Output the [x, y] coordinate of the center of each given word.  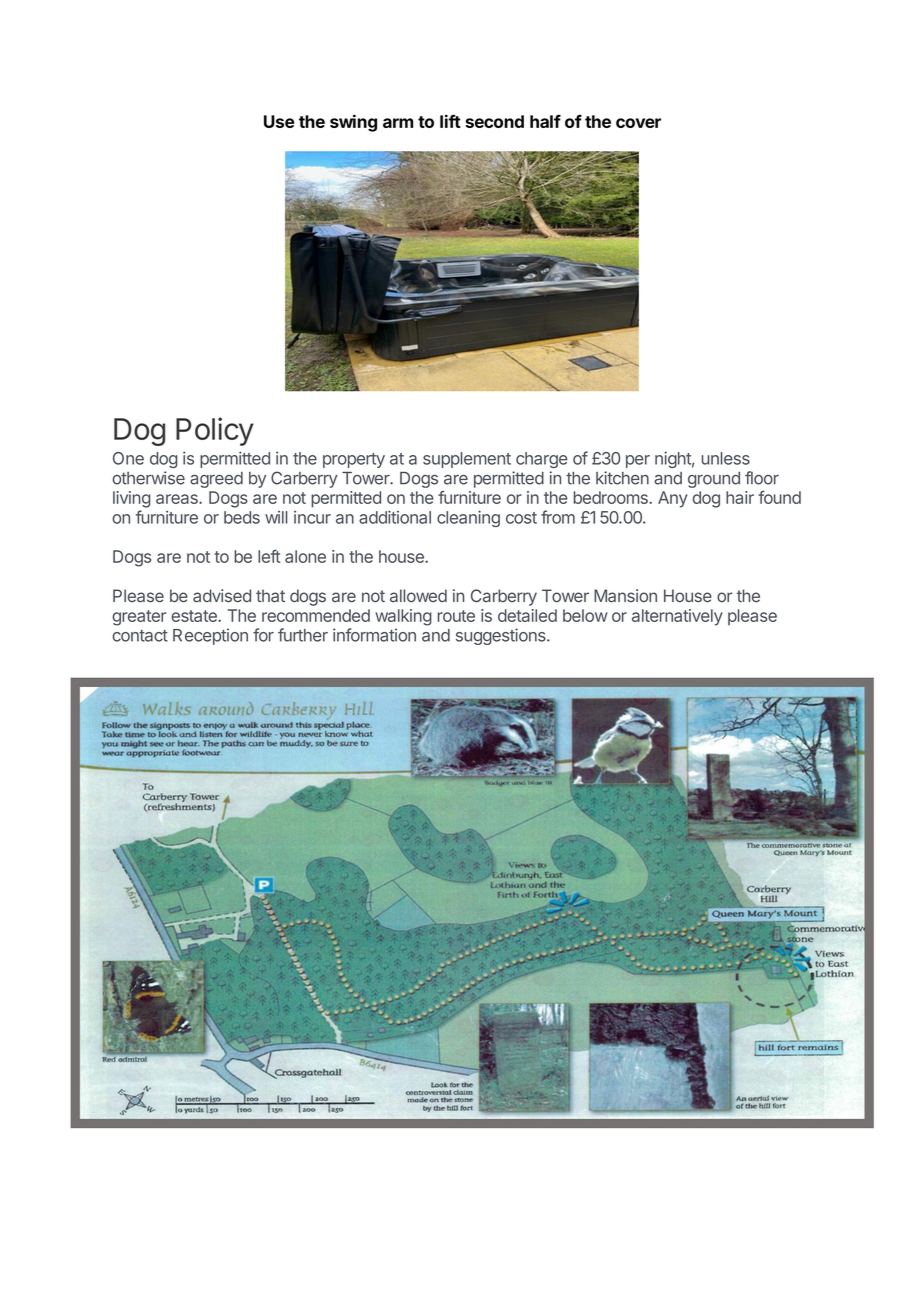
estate [195, 616]
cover [638, 123]
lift [450, 121]
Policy [215, 431]
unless [726, 458]
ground [714, 480]
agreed [216, 480]
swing [353, 123]
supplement [467, 460]
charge [542, 460]
